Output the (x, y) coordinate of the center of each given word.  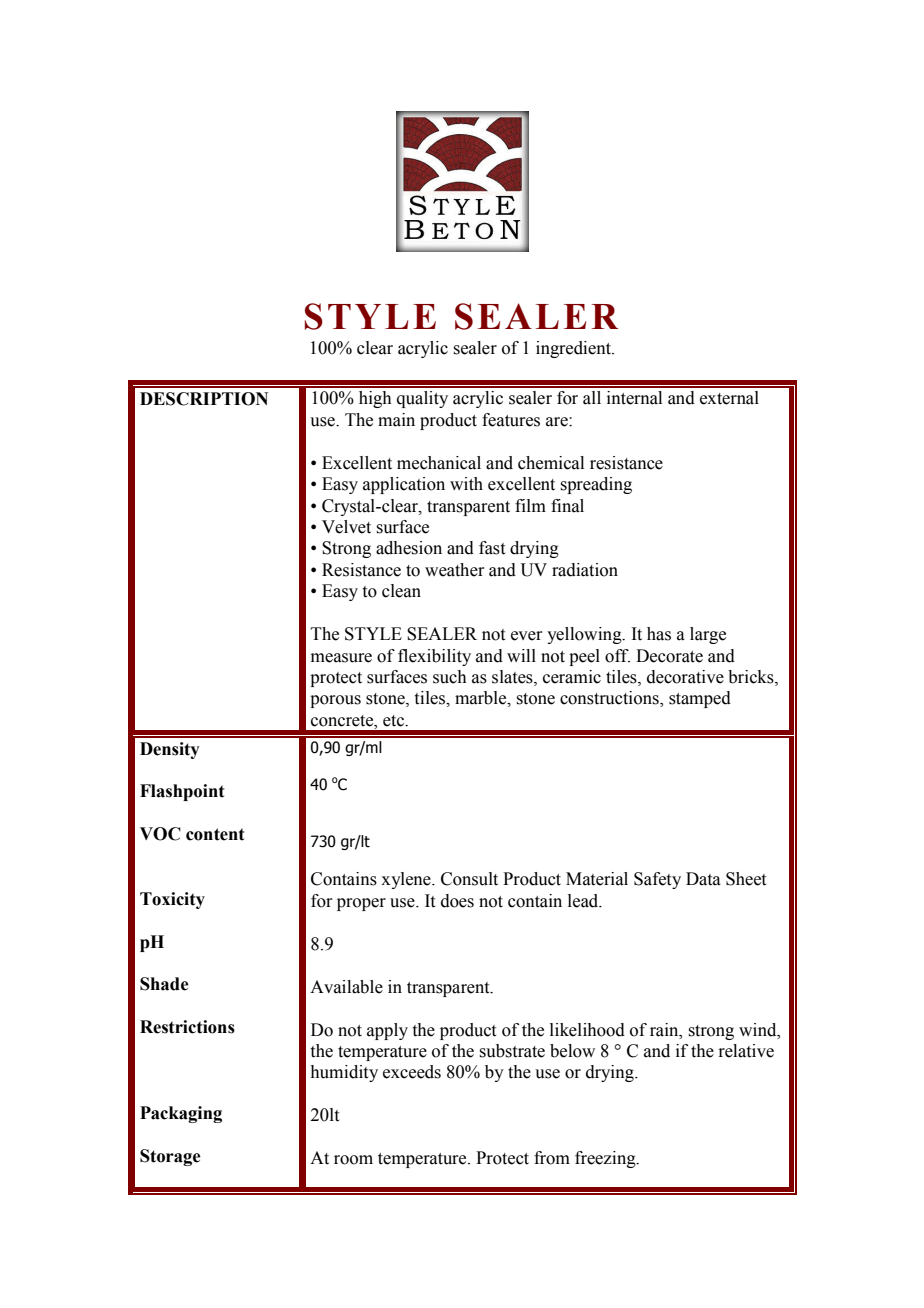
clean (401, 591)
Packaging (181, 1114)
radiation (585, 570)
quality (422, 399)
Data (703, 879)
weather (454, 570)
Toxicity (172, 900)
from (552, 1158)
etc (395, 721)
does (457, 901)
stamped (700, 699)
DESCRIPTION (204, 399)
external (729, 398)
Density (170, 750)
